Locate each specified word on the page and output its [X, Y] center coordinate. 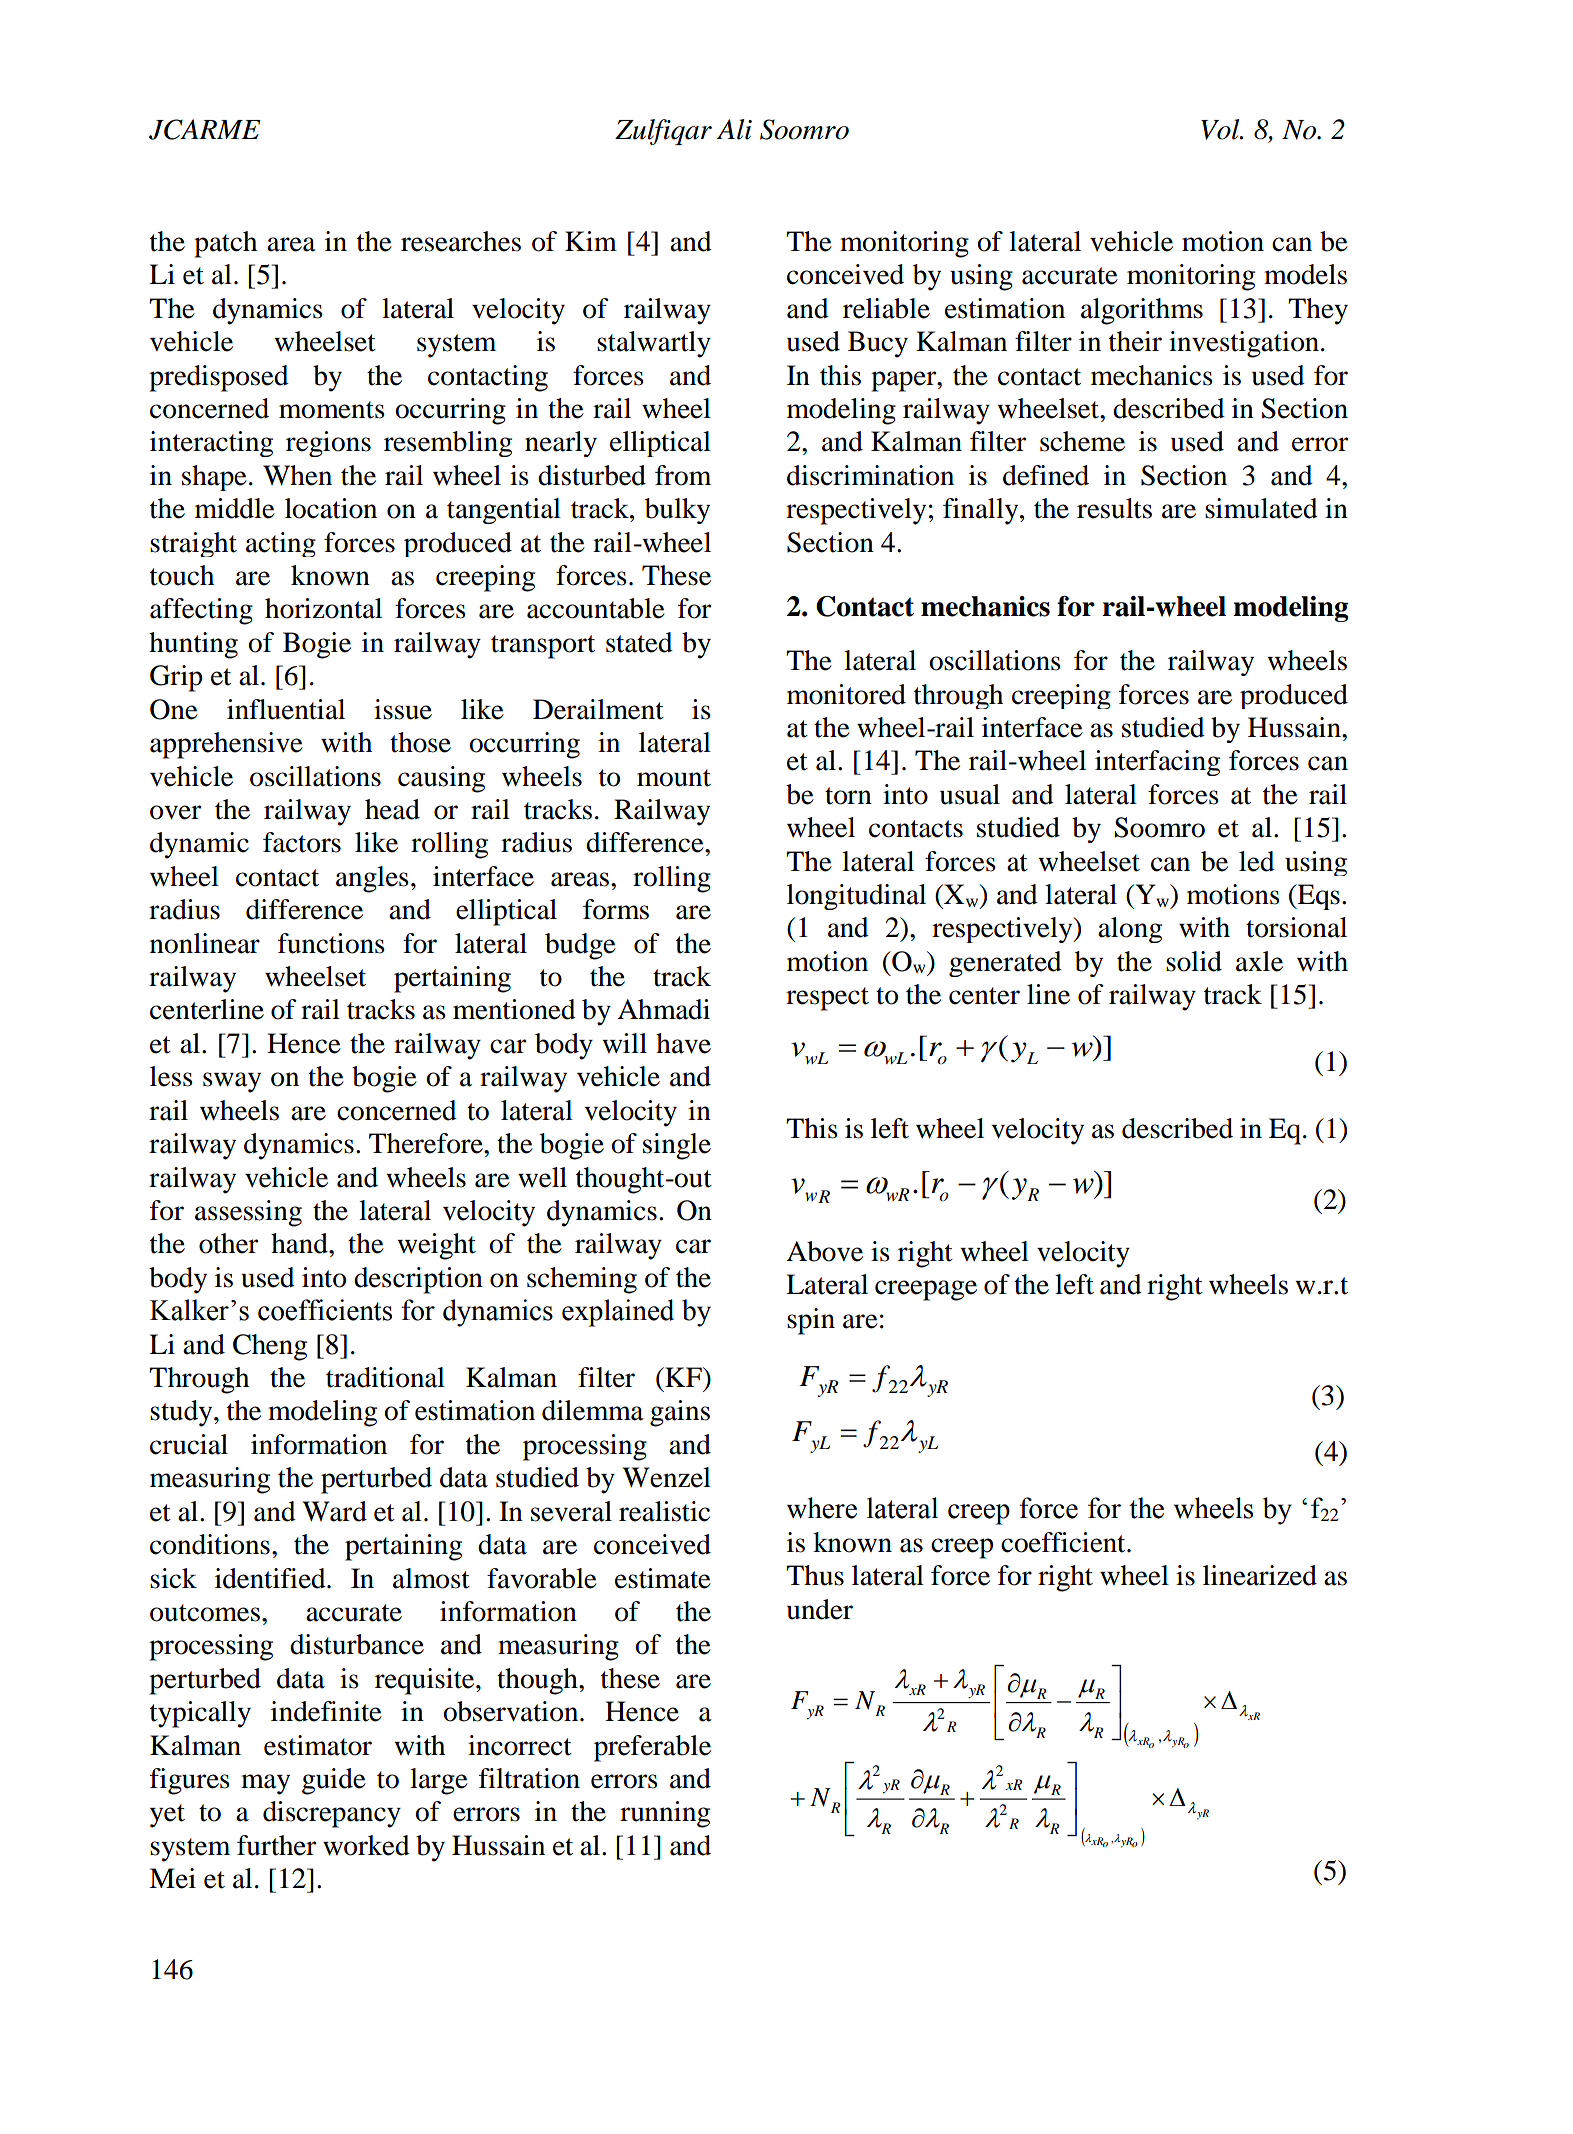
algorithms [1142, 311]
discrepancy [332, 1814]
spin [811, 1321]
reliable [886, 308]
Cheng [270, 1347]
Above [824, 1251]
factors [302, 842]
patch [225, 244]
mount [674, 778]
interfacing [1157, 763]
